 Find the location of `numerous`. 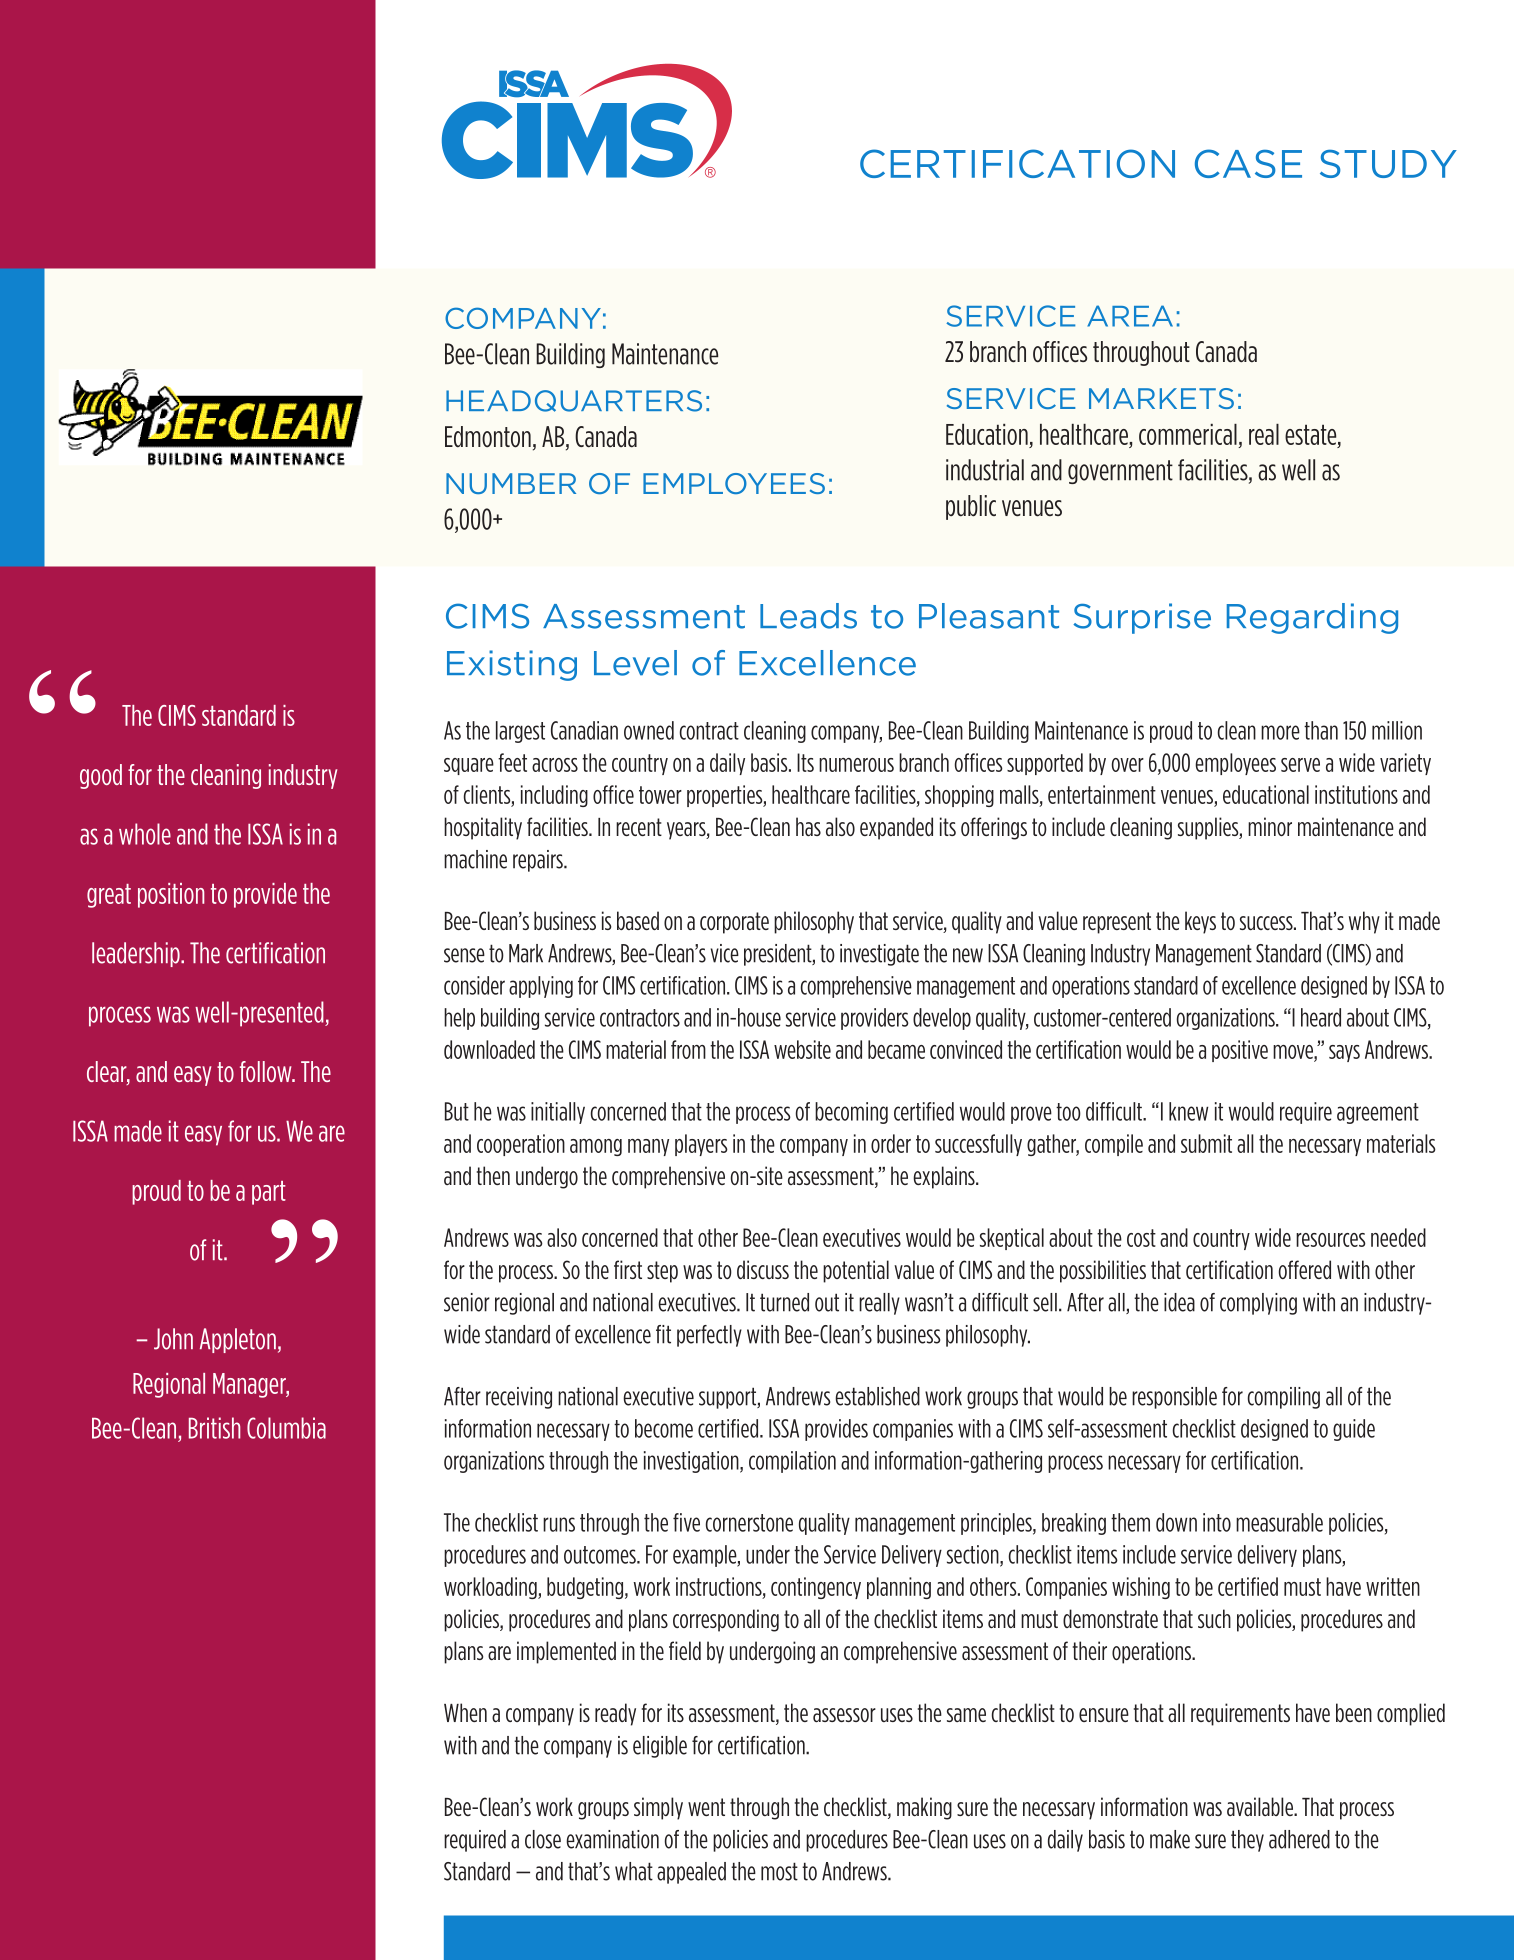

numerous is located at coordinates (856, 765).
